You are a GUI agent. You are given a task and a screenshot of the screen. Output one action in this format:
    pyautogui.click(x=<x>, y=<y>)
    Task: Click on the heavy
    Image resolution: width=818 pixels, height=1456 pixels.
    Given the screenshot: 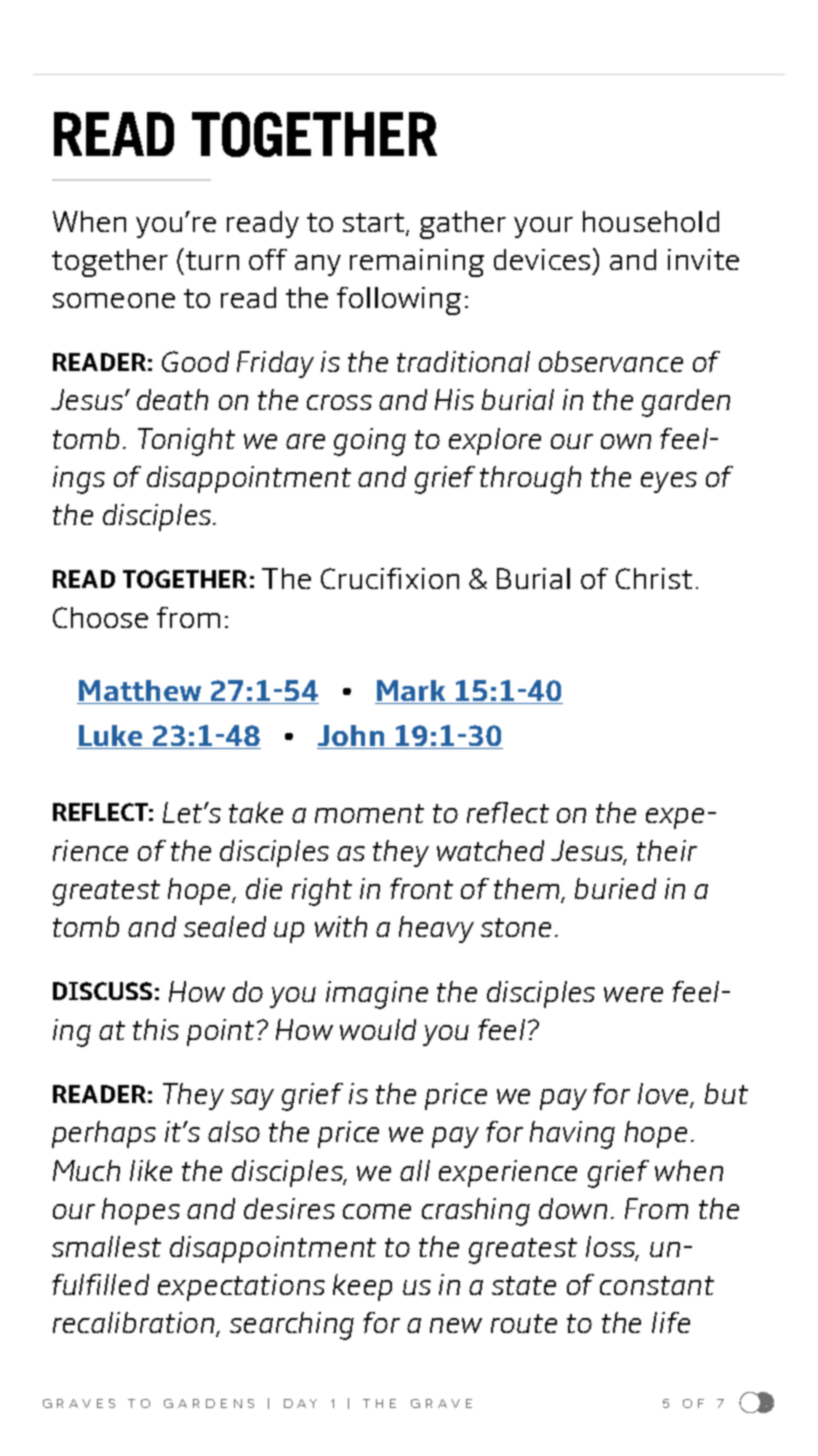 What is the action you would take?
    pyautogui.click(x=436, y=929)
